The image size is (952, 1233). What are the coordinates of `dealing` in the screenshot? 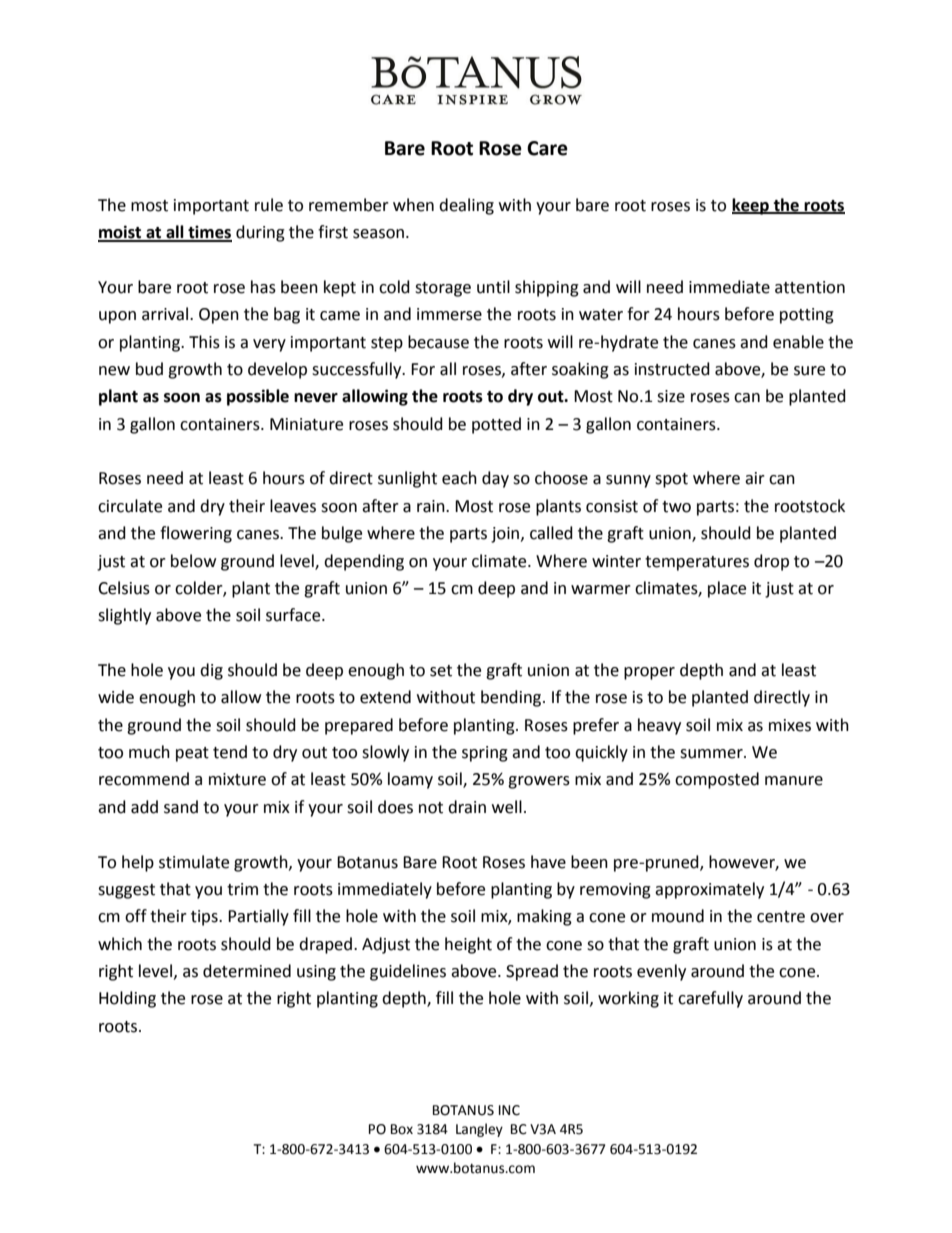 It's located at (466, 206).
